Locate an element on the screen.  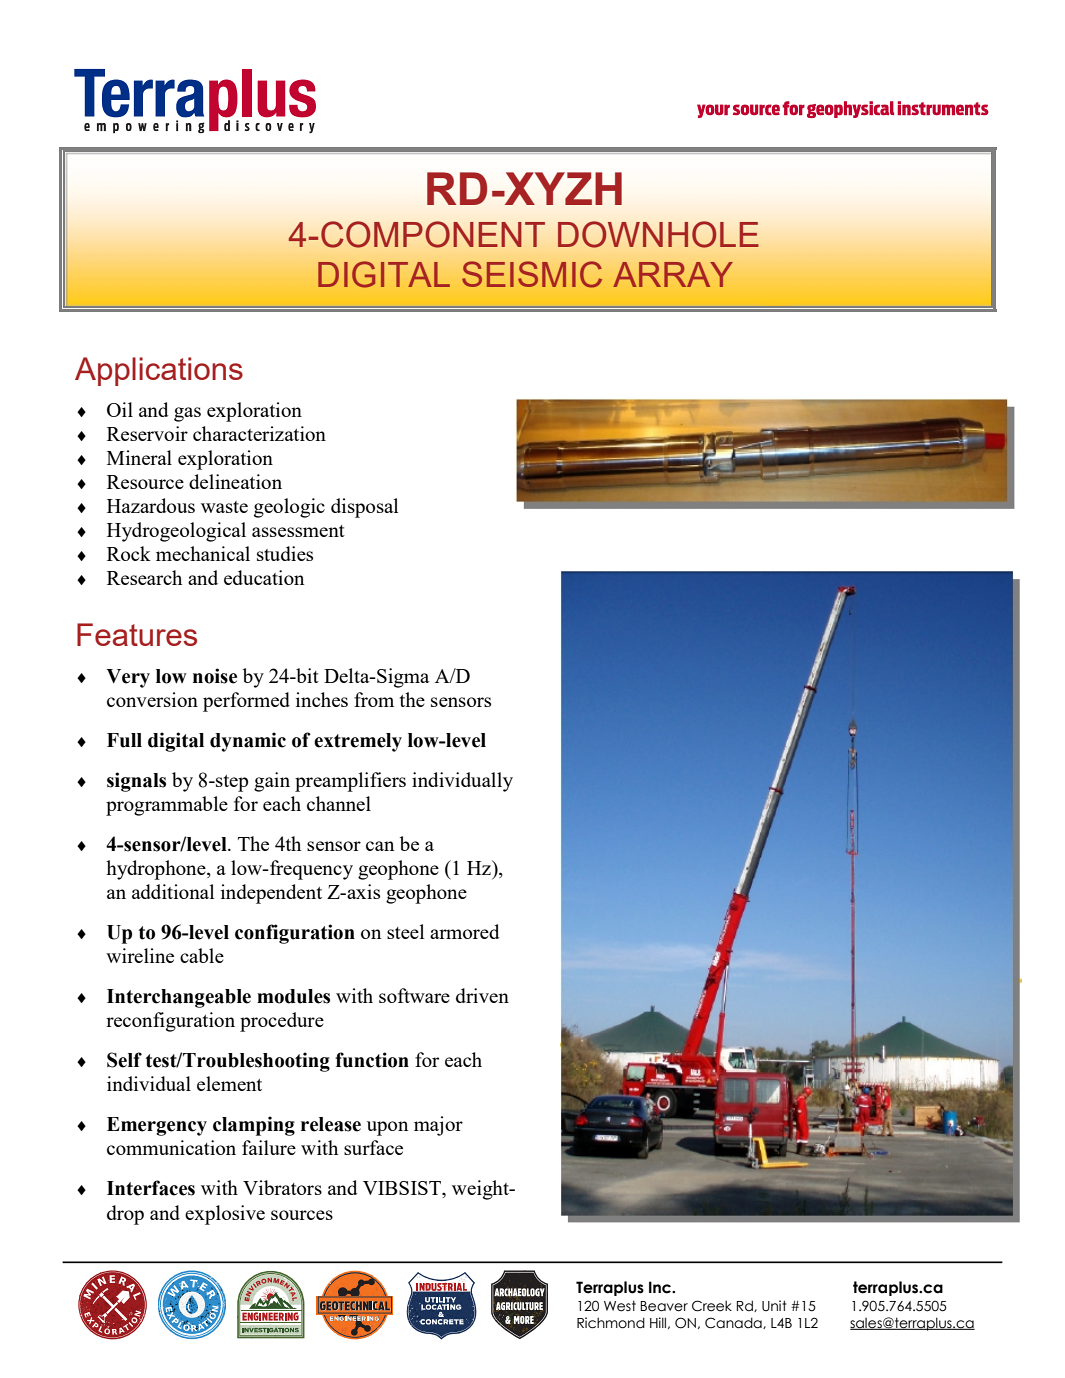
explosive is located at coordinates (225, 1215).
